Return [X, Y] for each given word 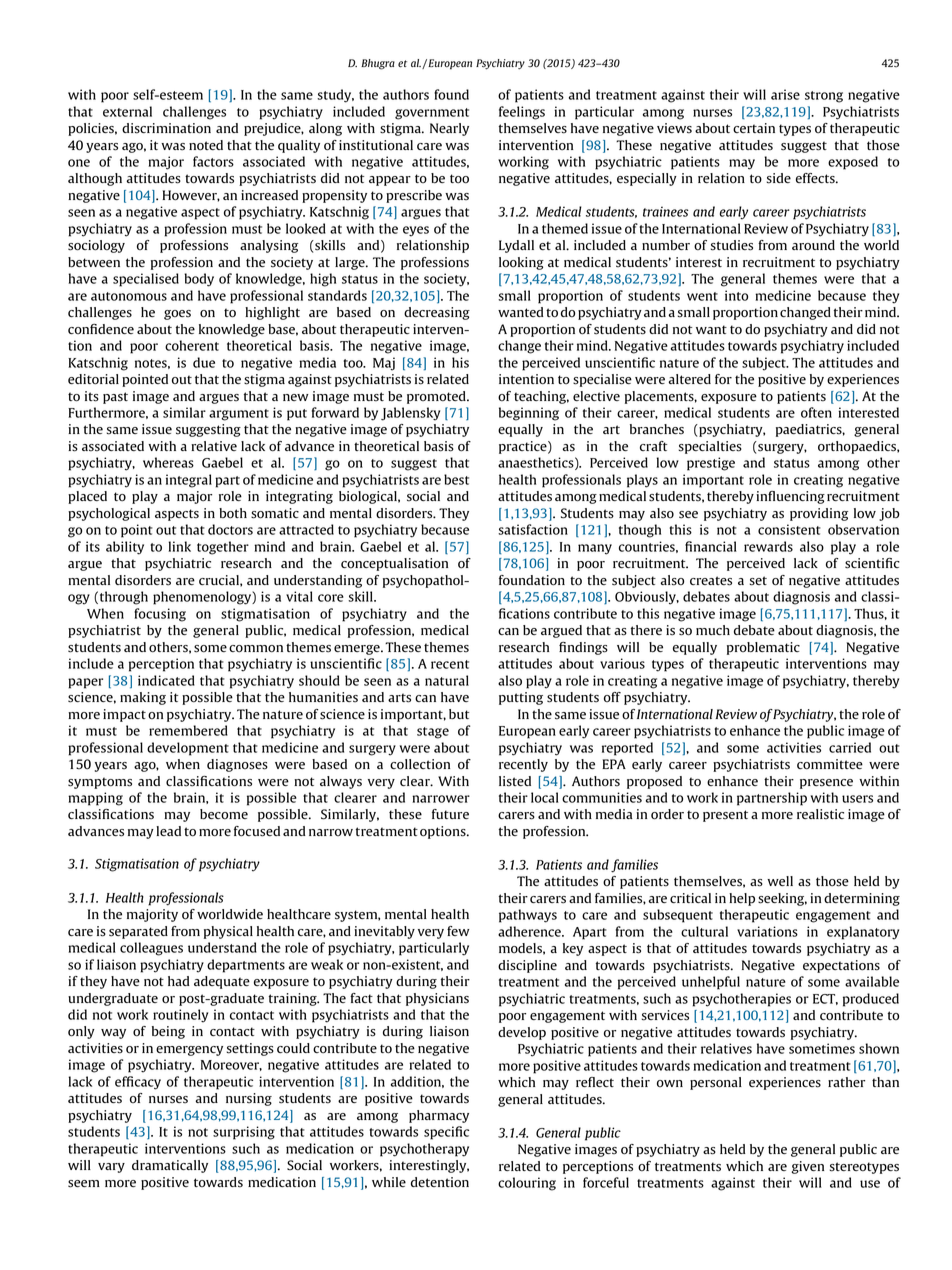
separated [138, 932]
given [808, 1167]
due [204, 362]
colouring [527, 1184]
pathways [528, 916]
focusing [160, 615]
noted [206, 145]
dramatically [170, 1166]
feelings [522, 113]
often [816, 412]
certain [754, 128]
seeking [782, 899]
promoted [437, 397]
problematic [763, 648]
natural [447, 680]
